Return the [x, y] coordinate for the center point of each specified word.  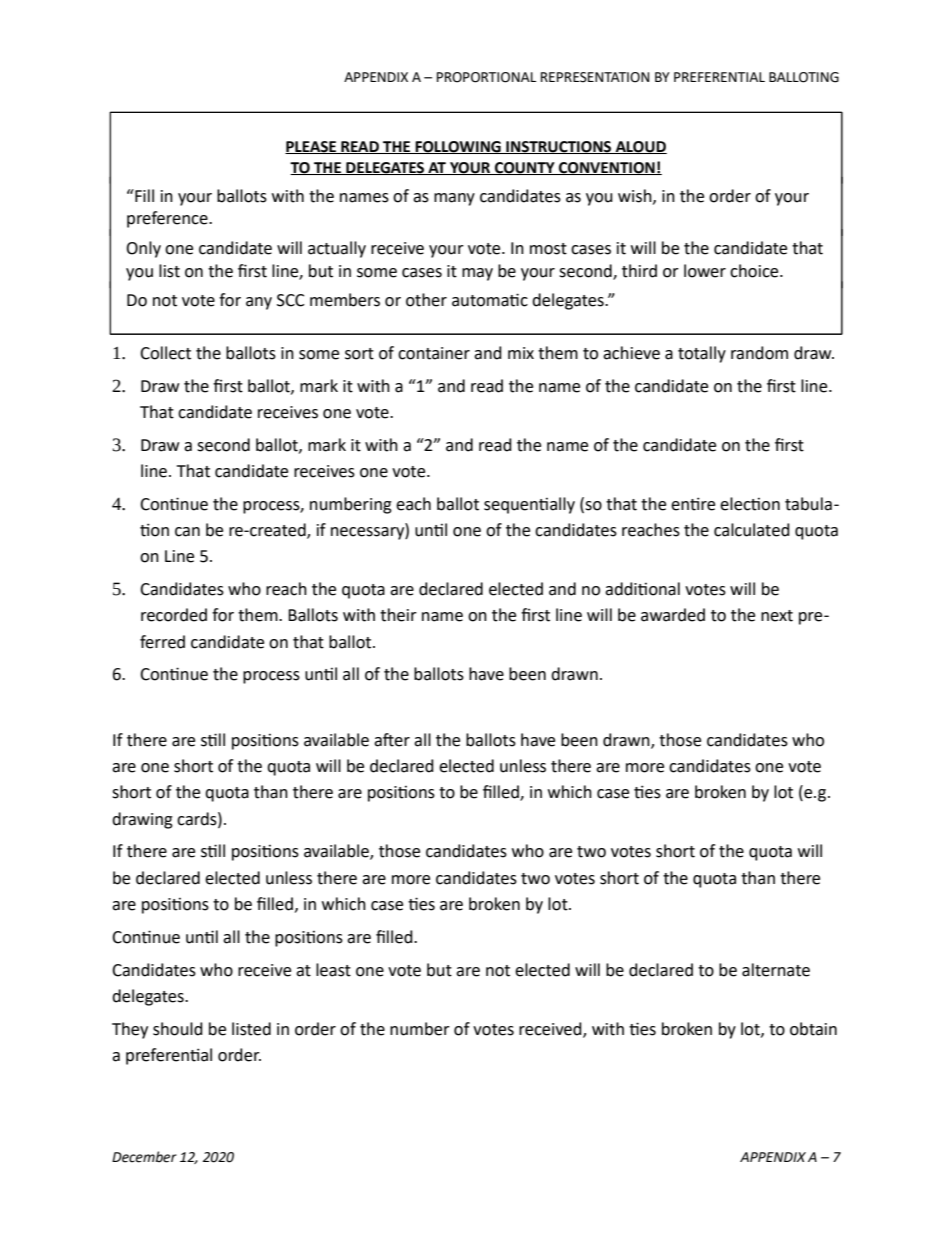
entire [693, 504]
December [144, 1157]
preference [168, 219]
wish [636, 196]
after [392, 740]
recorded [174, 615]
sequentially [529, 505]
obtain [813, 1029]
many [454, 199]
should [178, 1029]
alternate [776, 970]
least [333, 970]
